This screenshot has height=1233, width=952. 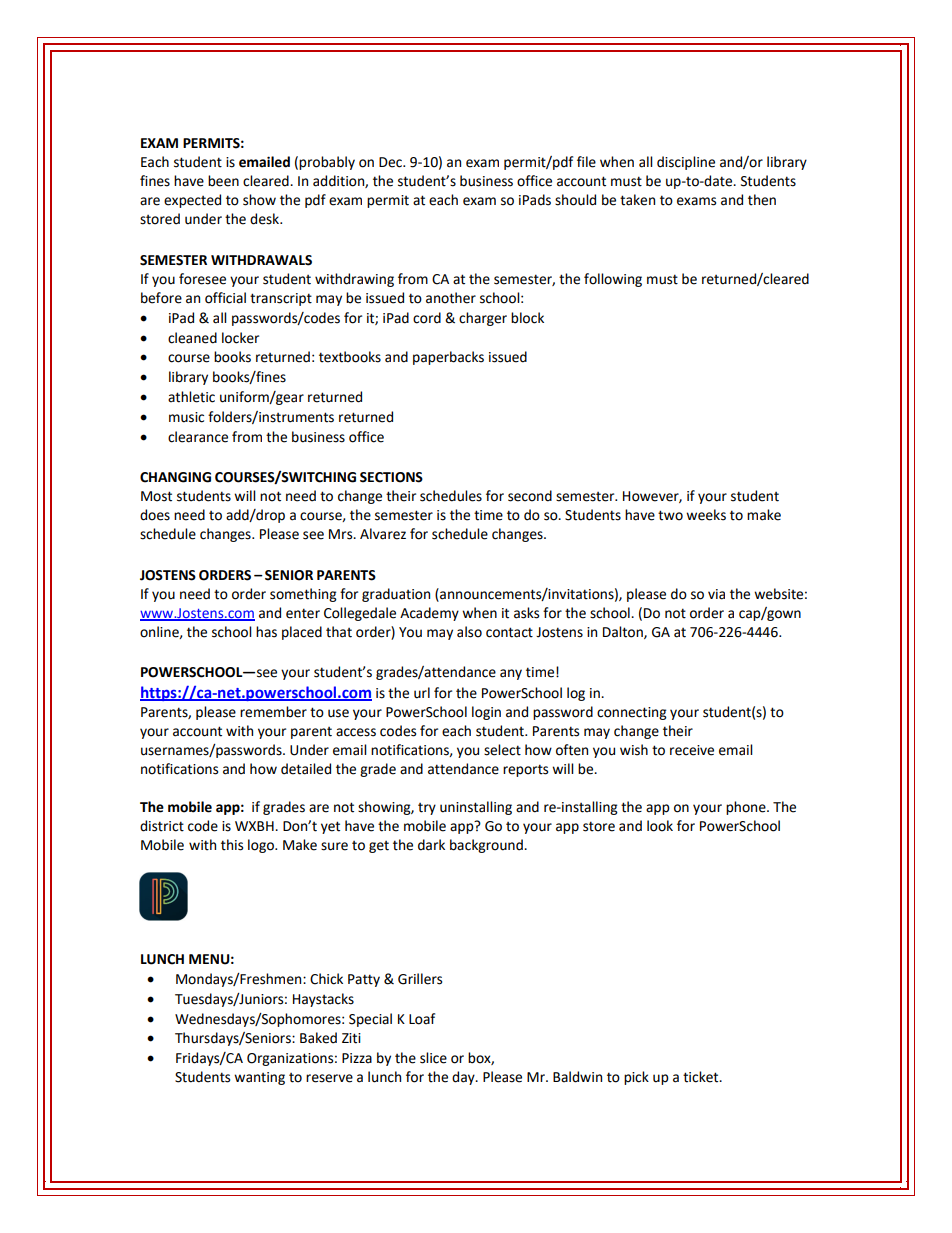 What do you see at coordinates (191, 397) in the screenshot?
I see `athletic` at bounding box center [191, 397].
